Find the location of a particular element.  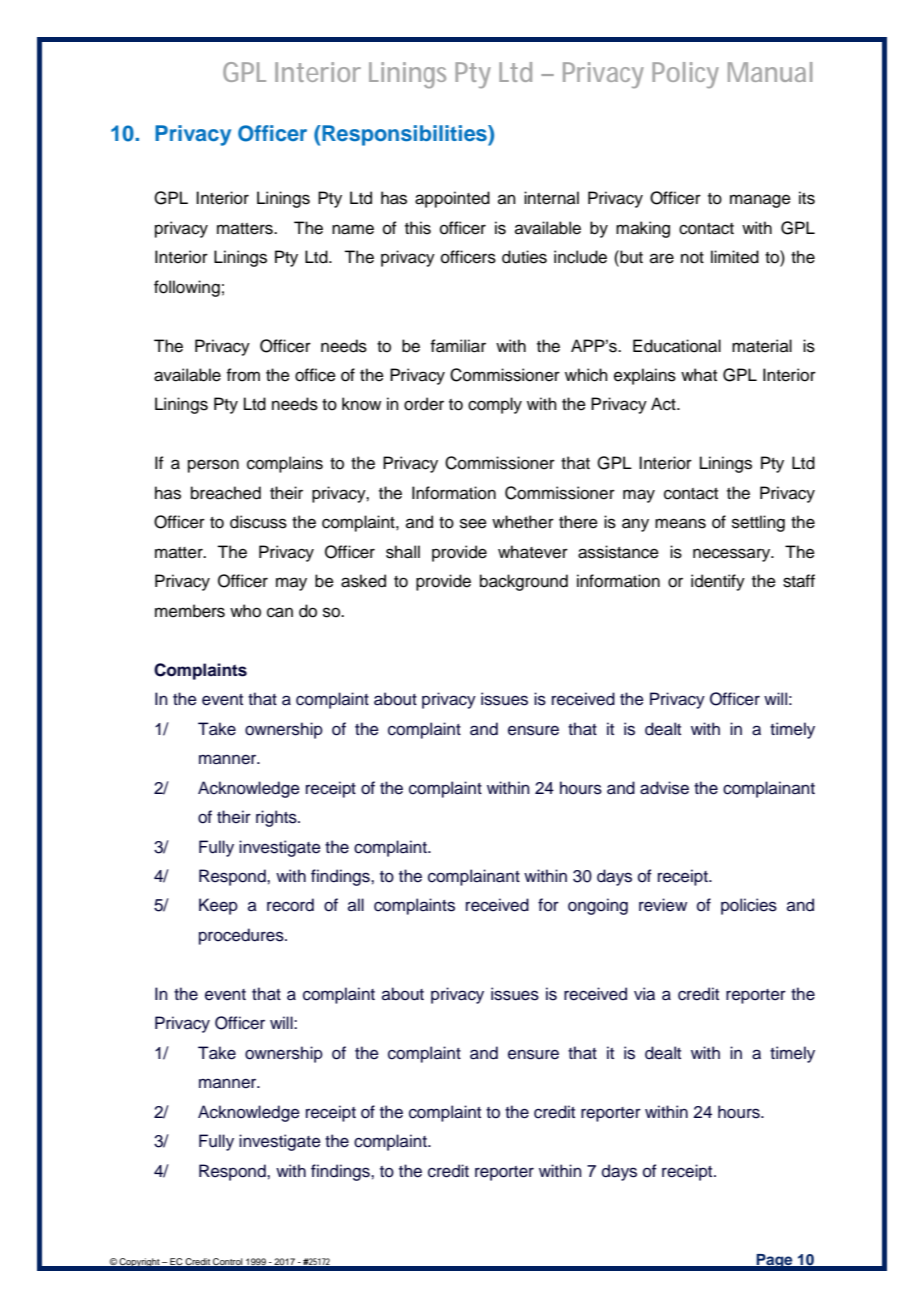

appointed is located at coordinates (452, 199).
